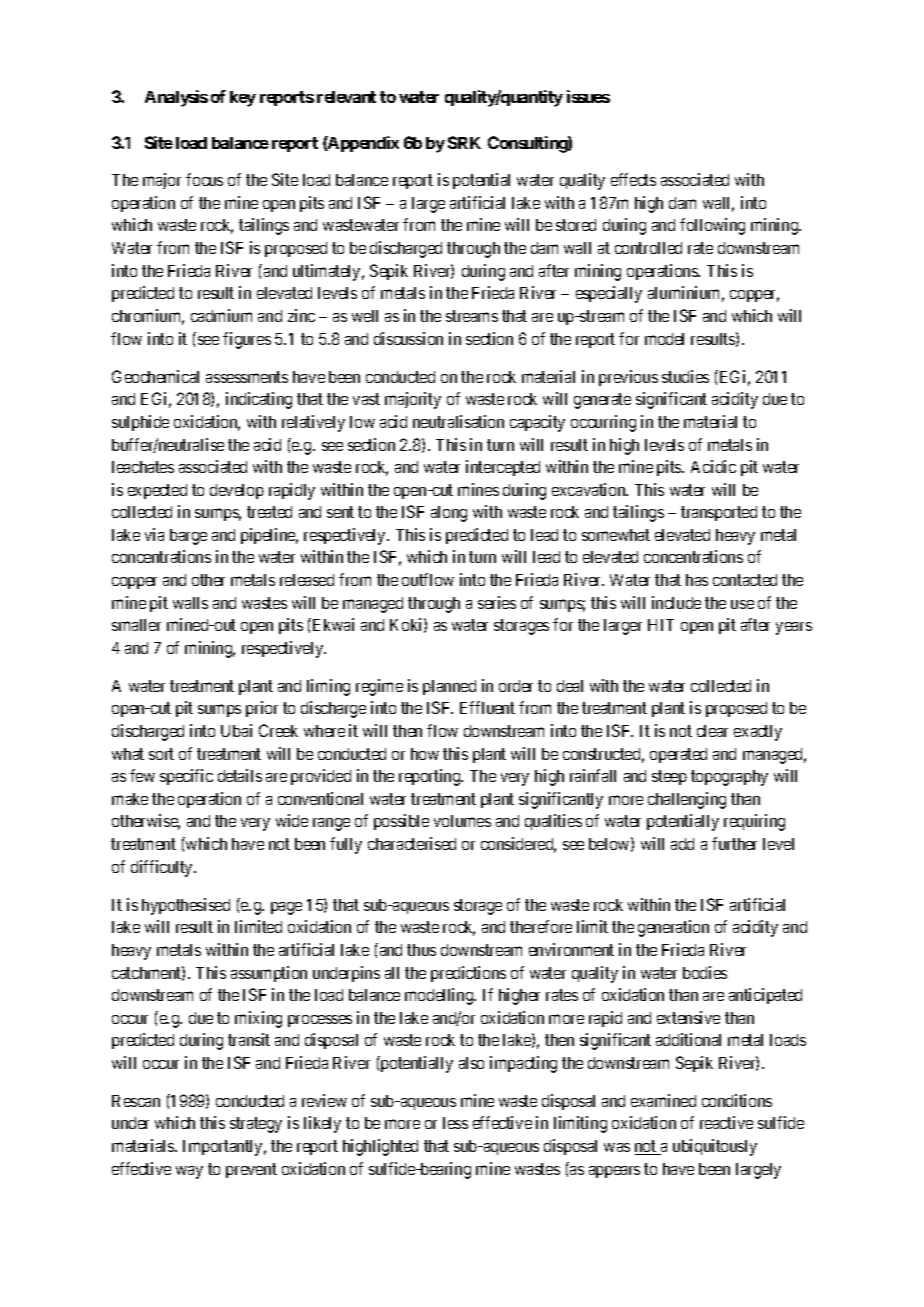  What do you see at coordinates (715, 1147) in the document?
I see `ubiquitously` at bounding box center [715, 1147].
